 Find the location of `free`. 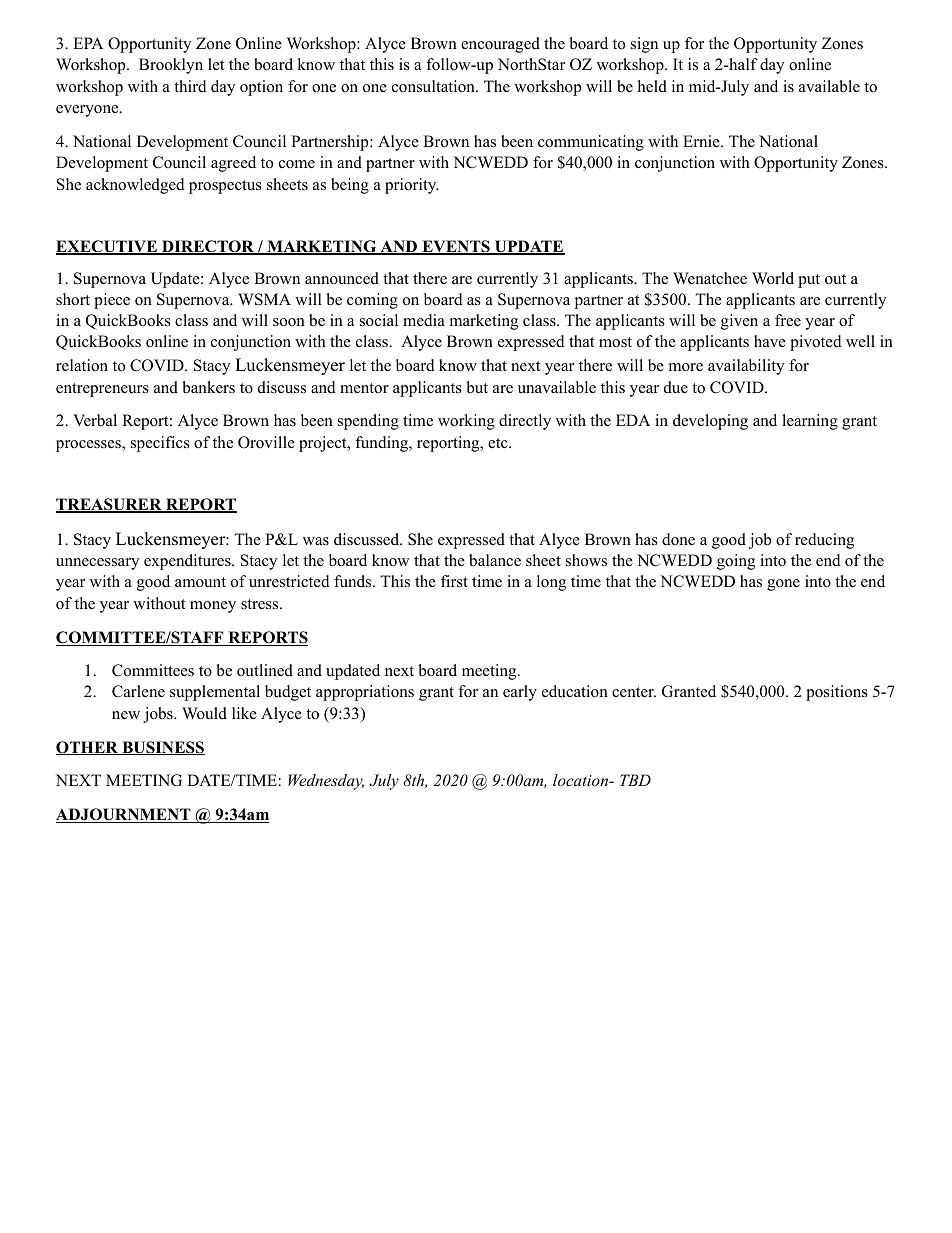

free is located at coordinates (788, 320).
